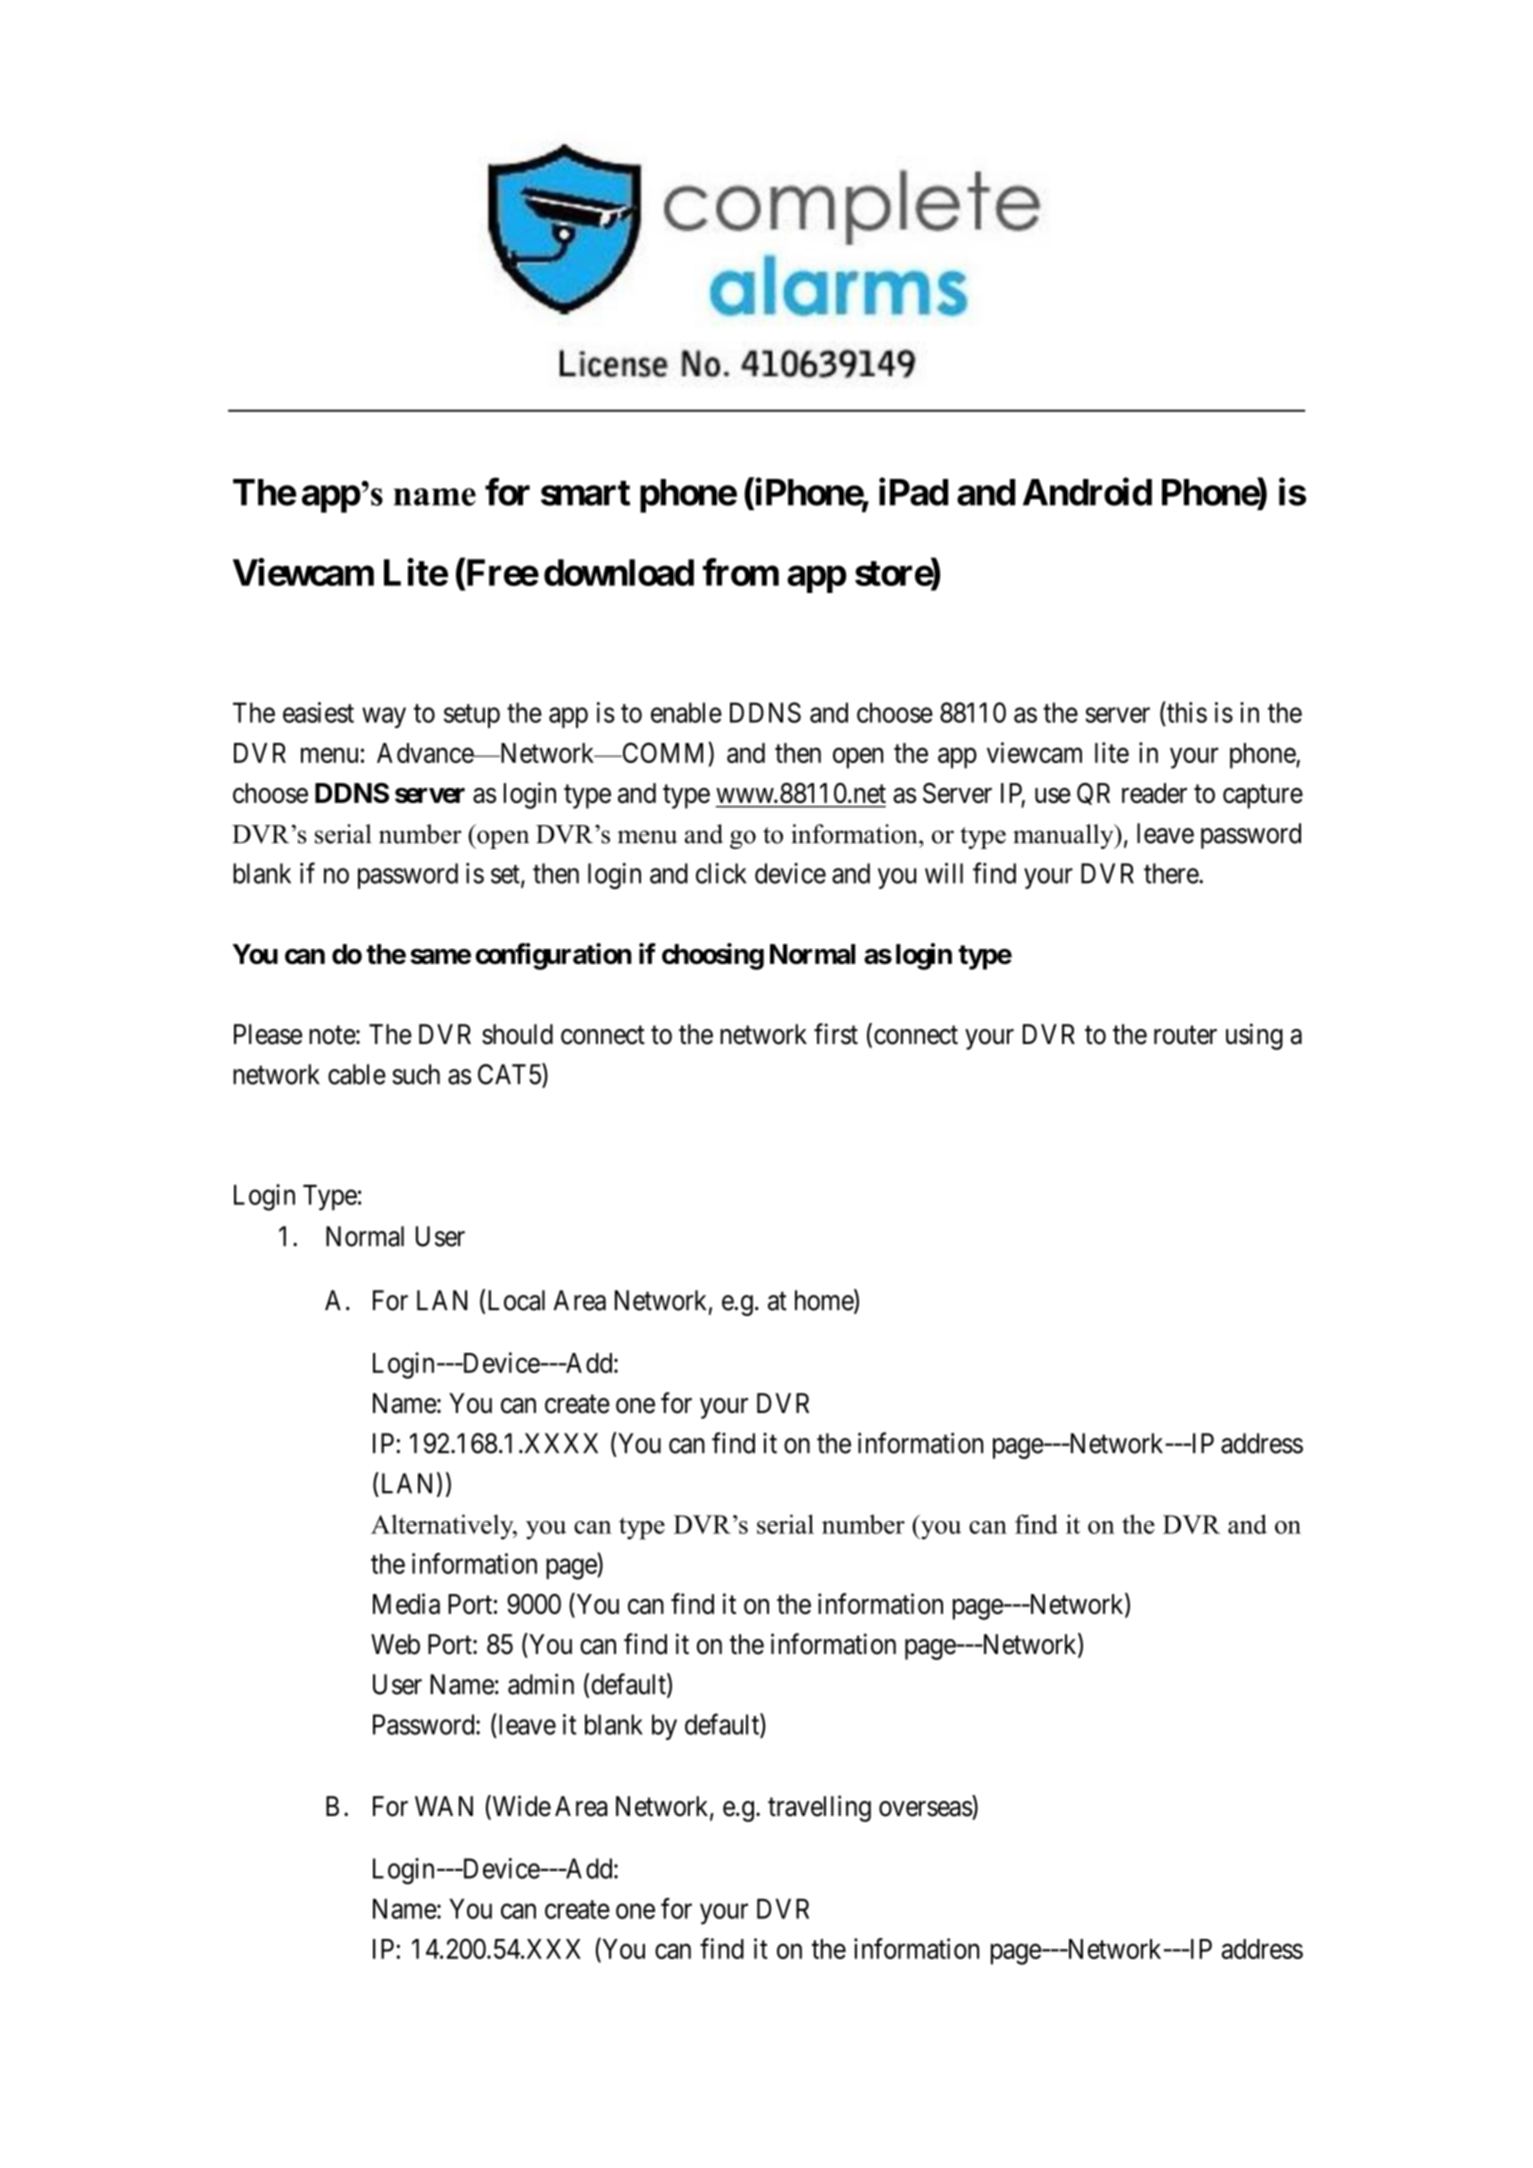  What do you see at coordinates (1087, 492) in the document?
I see `Android` at bounding box center [1087, 492].
